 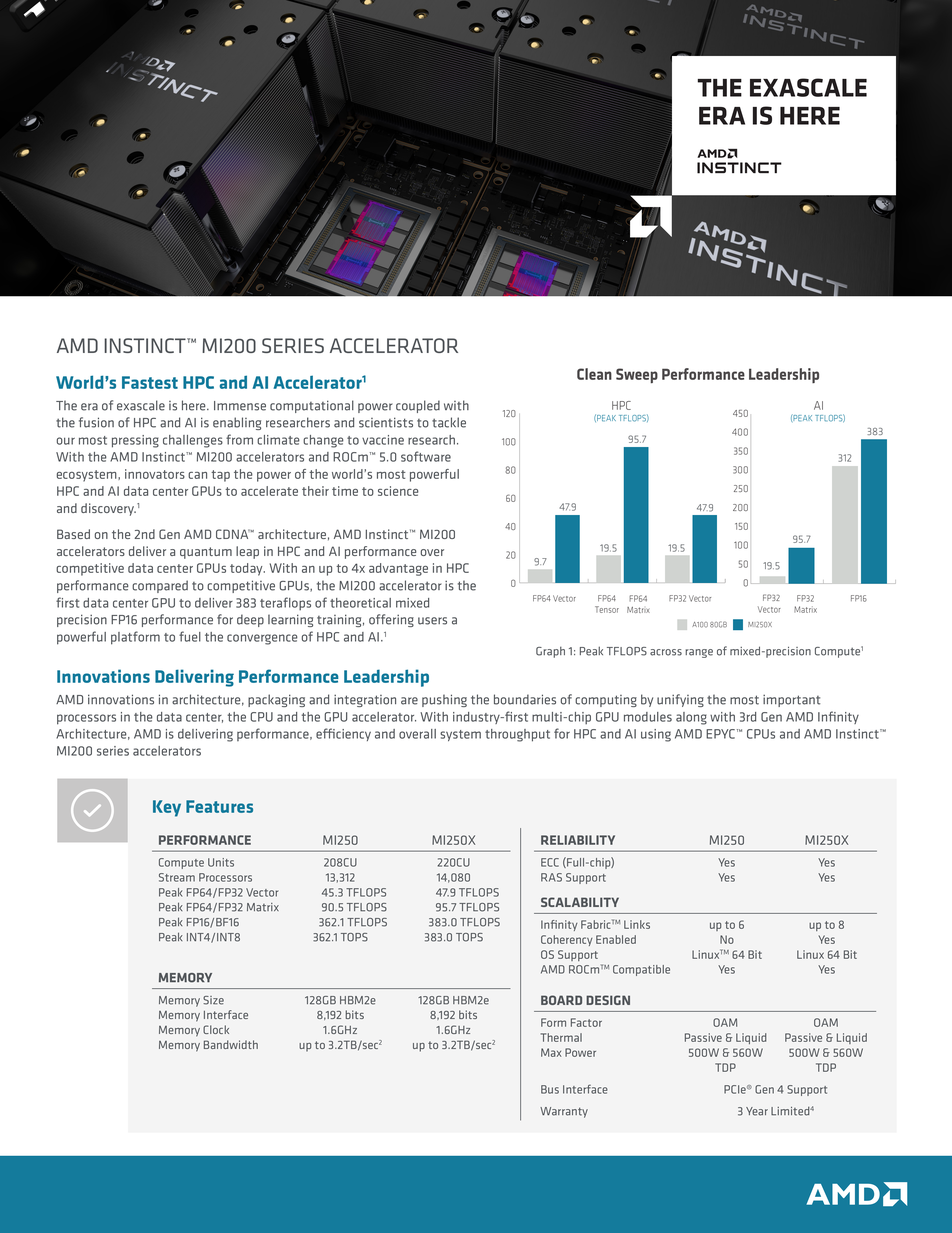 What do you see at coordinates (418, 406) in the screenshot?
I see `coupled` at bounding box center [418, 406].
